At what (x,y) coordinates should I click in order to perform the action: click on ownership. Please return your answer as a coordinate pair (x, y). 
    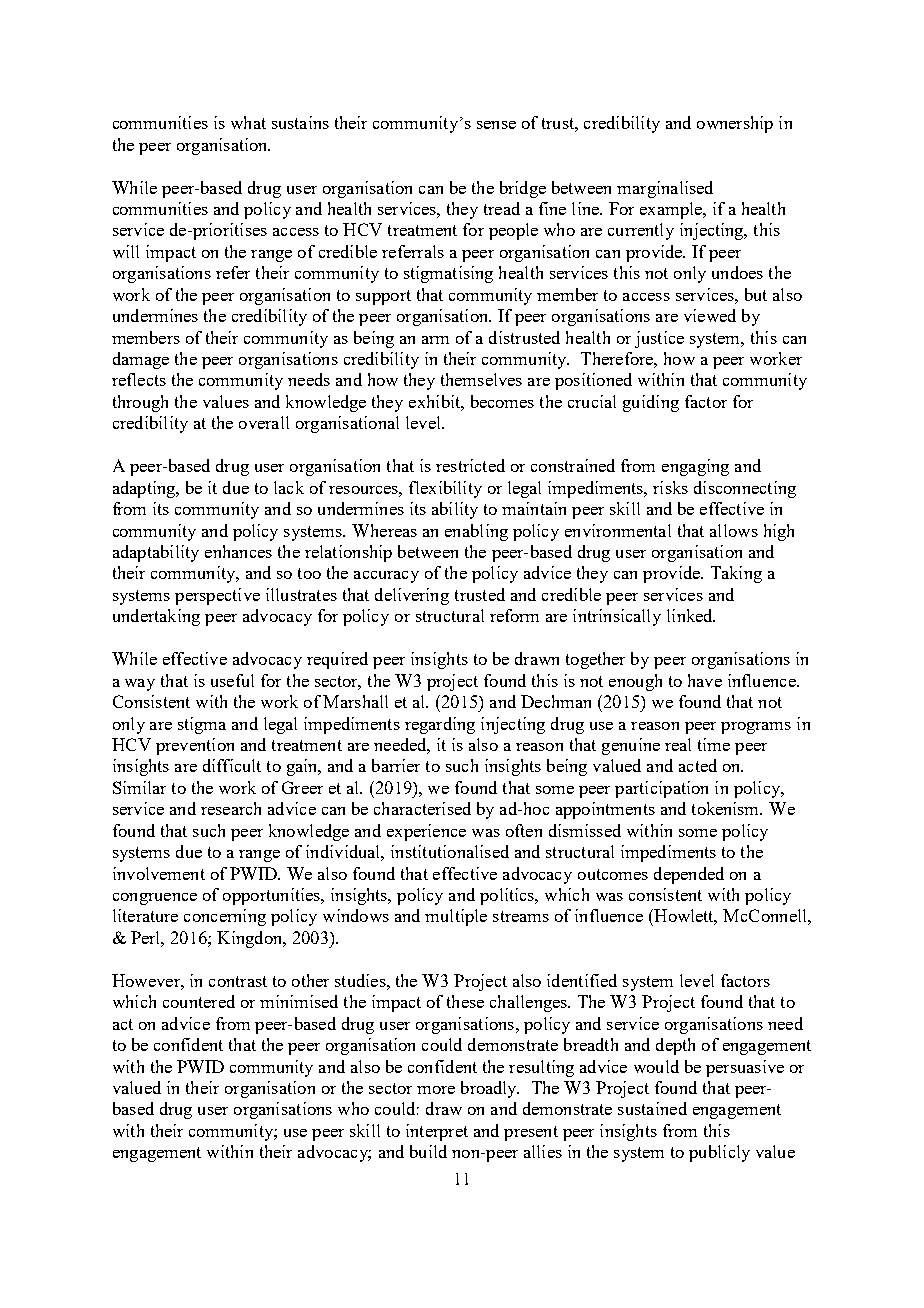
    Looking at the image, I should click on (735, 124).
